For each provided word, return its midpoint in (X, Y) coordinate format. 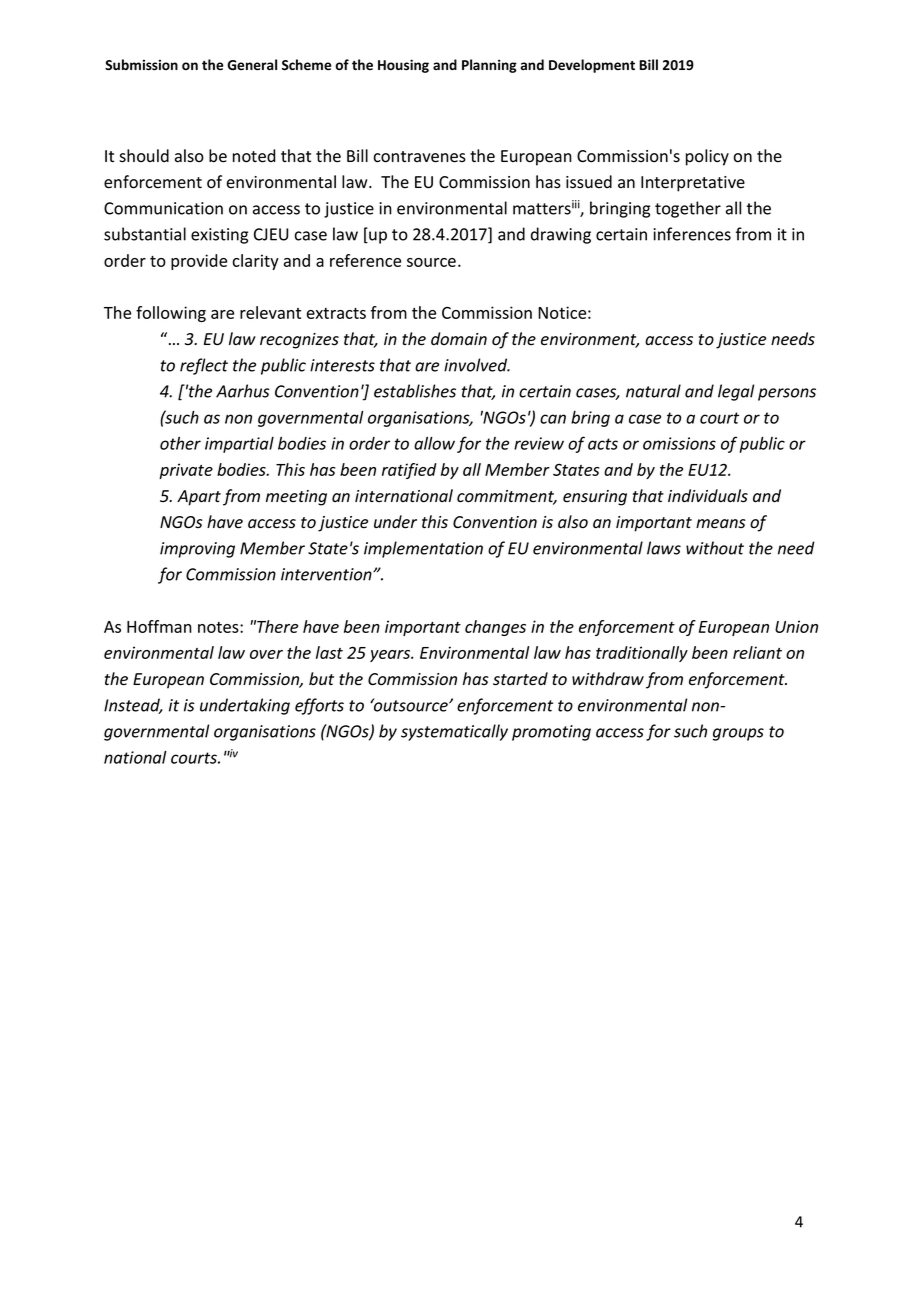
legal (736, 392)
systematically (454, 732)
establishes (415, 391)
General (252, 64)
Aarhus (243, 391)
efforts (319, 706)
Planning (489, 66)
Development (592, 66)
